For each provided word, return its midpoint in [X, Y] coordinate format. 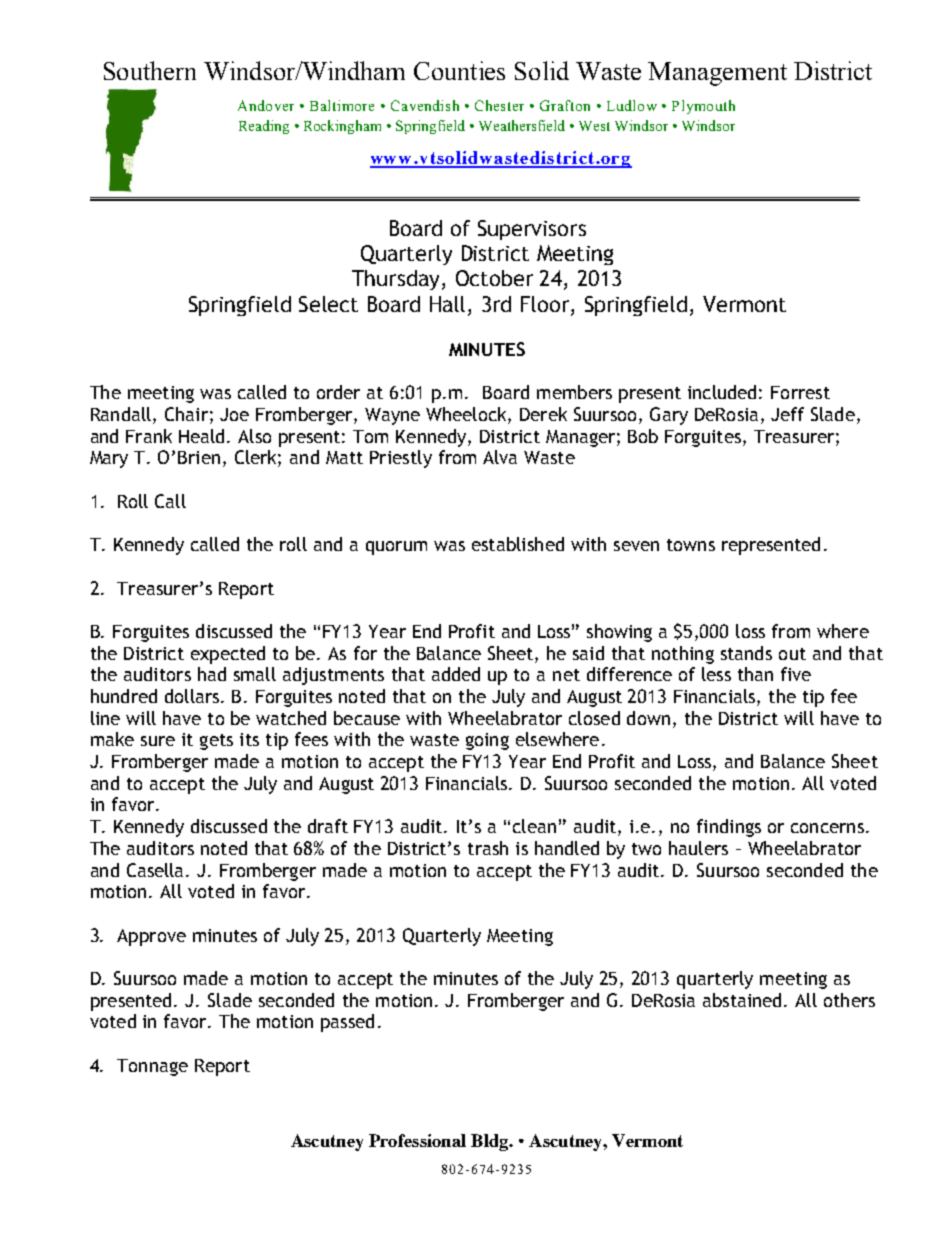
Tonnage [152, 1067]
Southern [150, 70]
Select [328, 304]
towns [691, 545]
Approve [151, 937]
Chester [499, 105]
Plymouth [703, 107]
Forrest [800, 392]
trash [488, 848]
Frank [149, 436]
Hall [447, 304]
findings [729, 828]
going [487, 741]
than [755, 674]
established [518, 544]
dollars [193, 696]
